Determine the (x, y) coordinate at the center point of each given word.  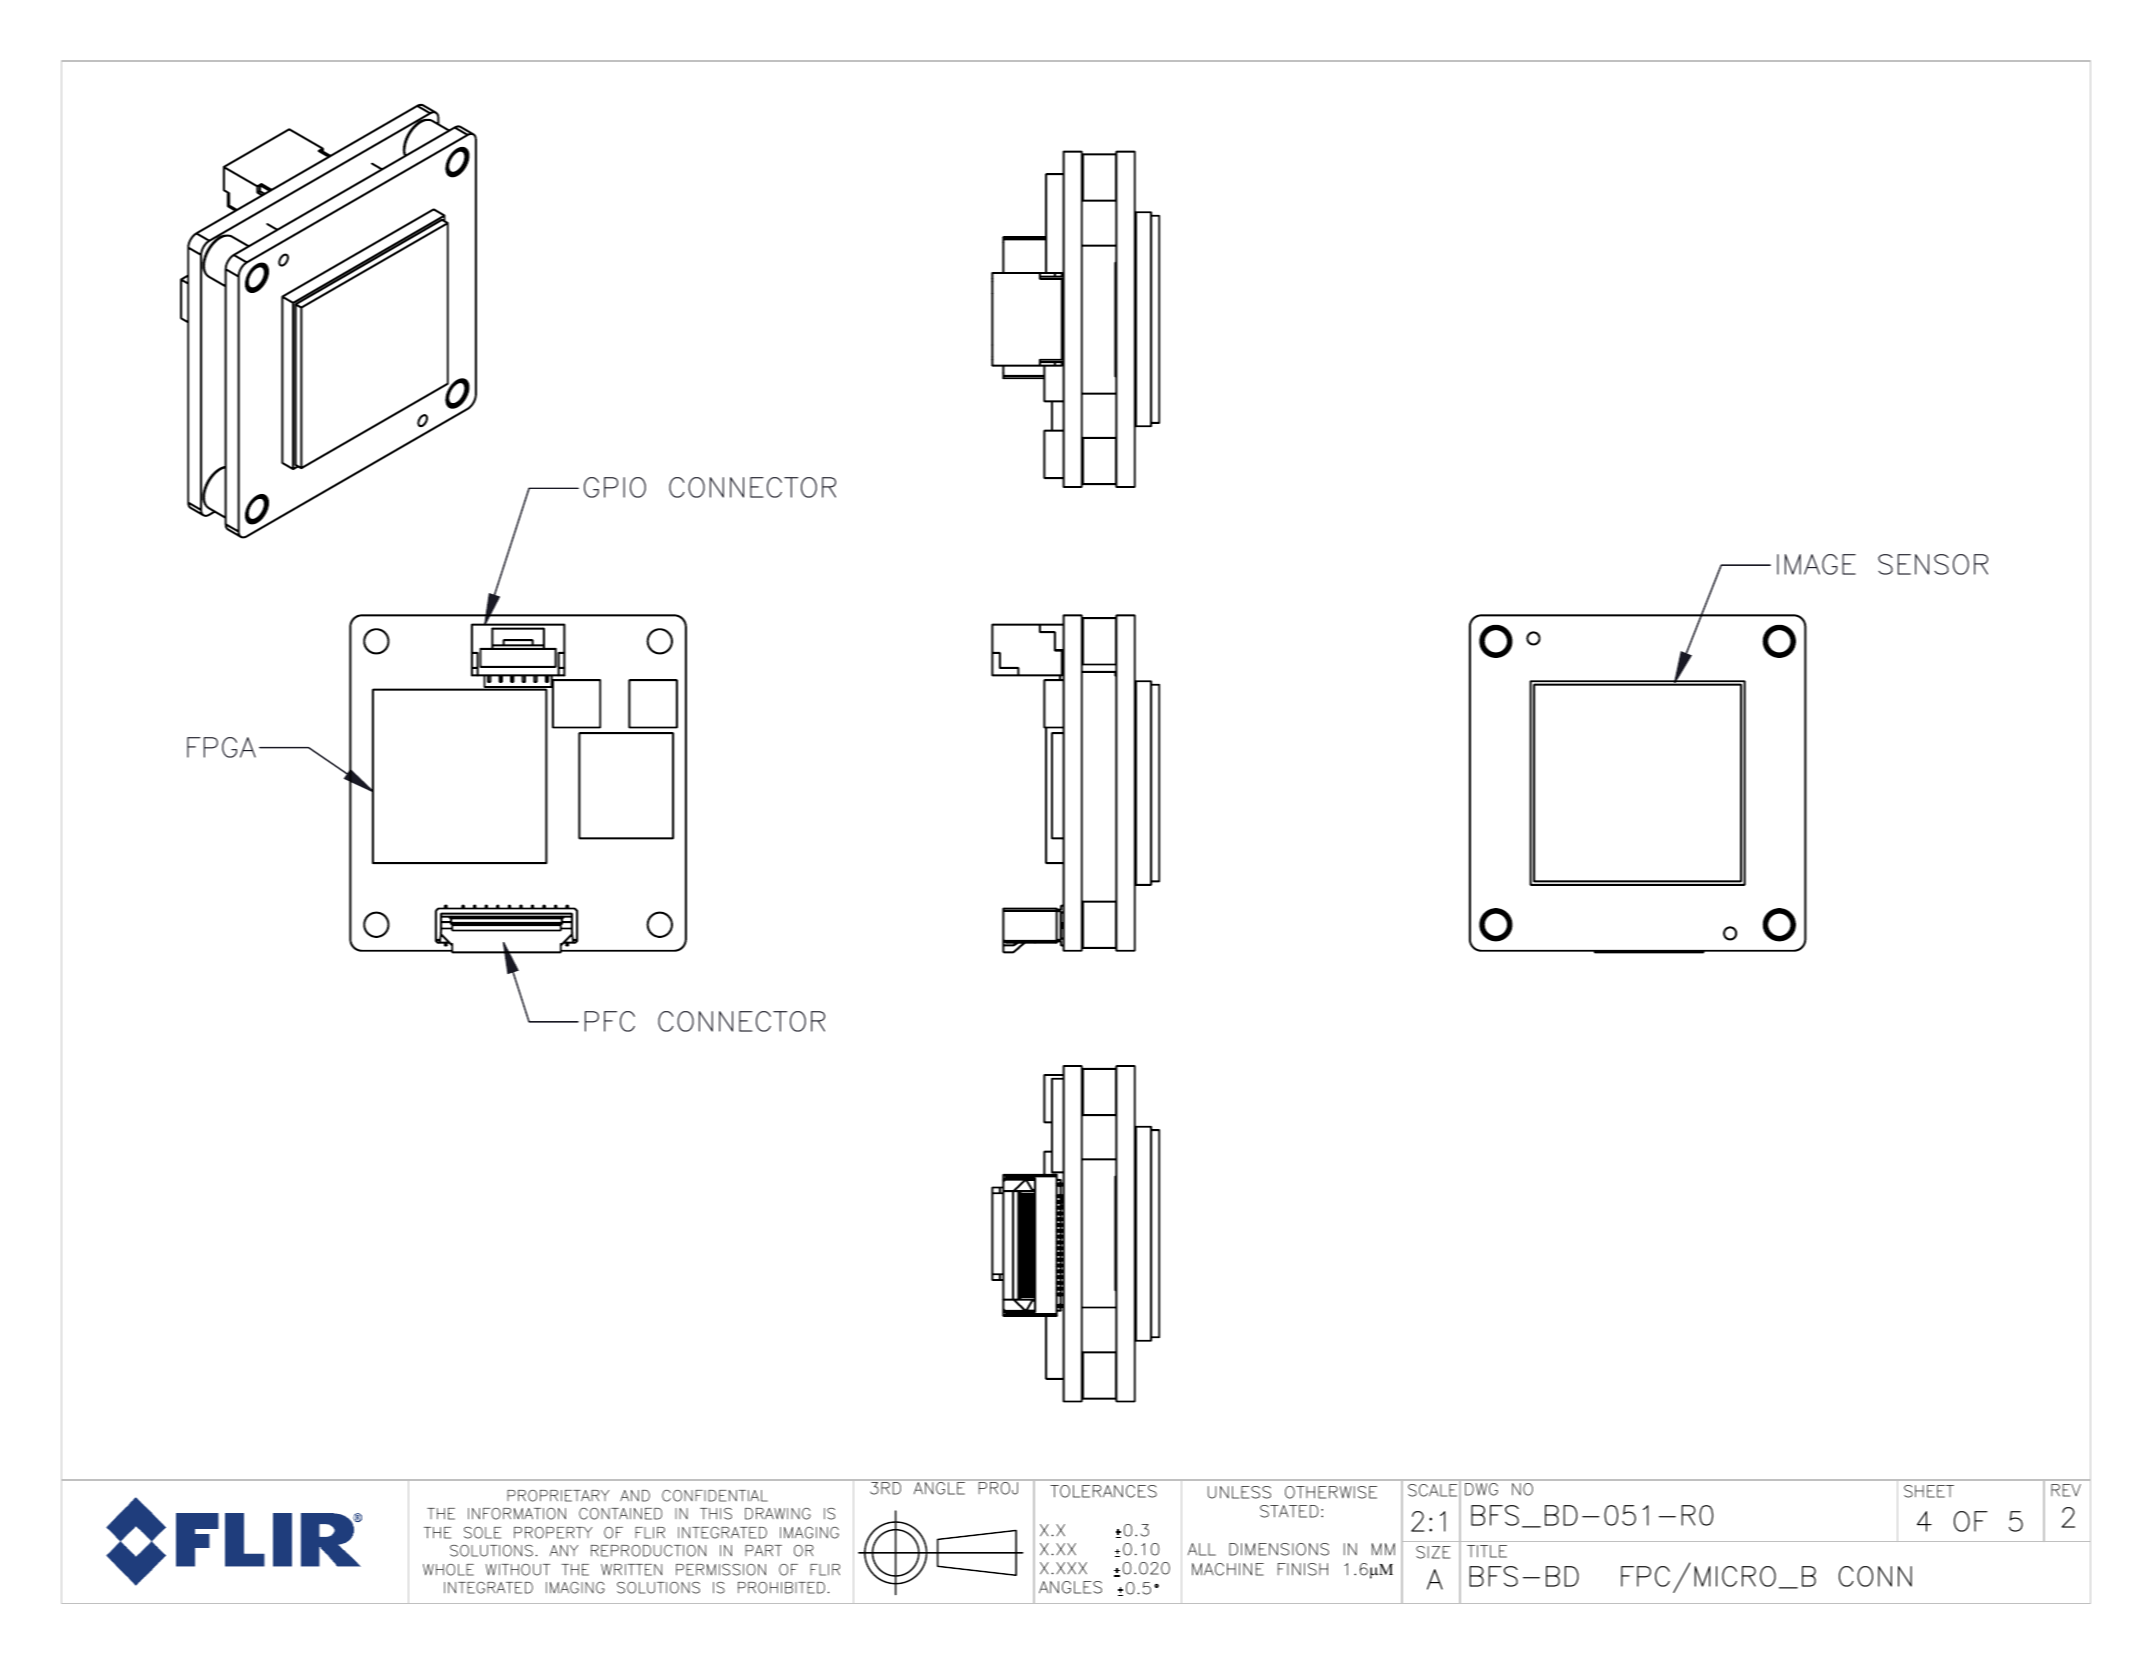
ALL (1202, 1549)
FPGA (221, 747)
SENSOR (1933, 564)
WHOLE (448, 1570)
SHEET (1929, 1491)
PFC (610, 1021)
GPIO (615, 487)
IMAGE (1816, 564)
